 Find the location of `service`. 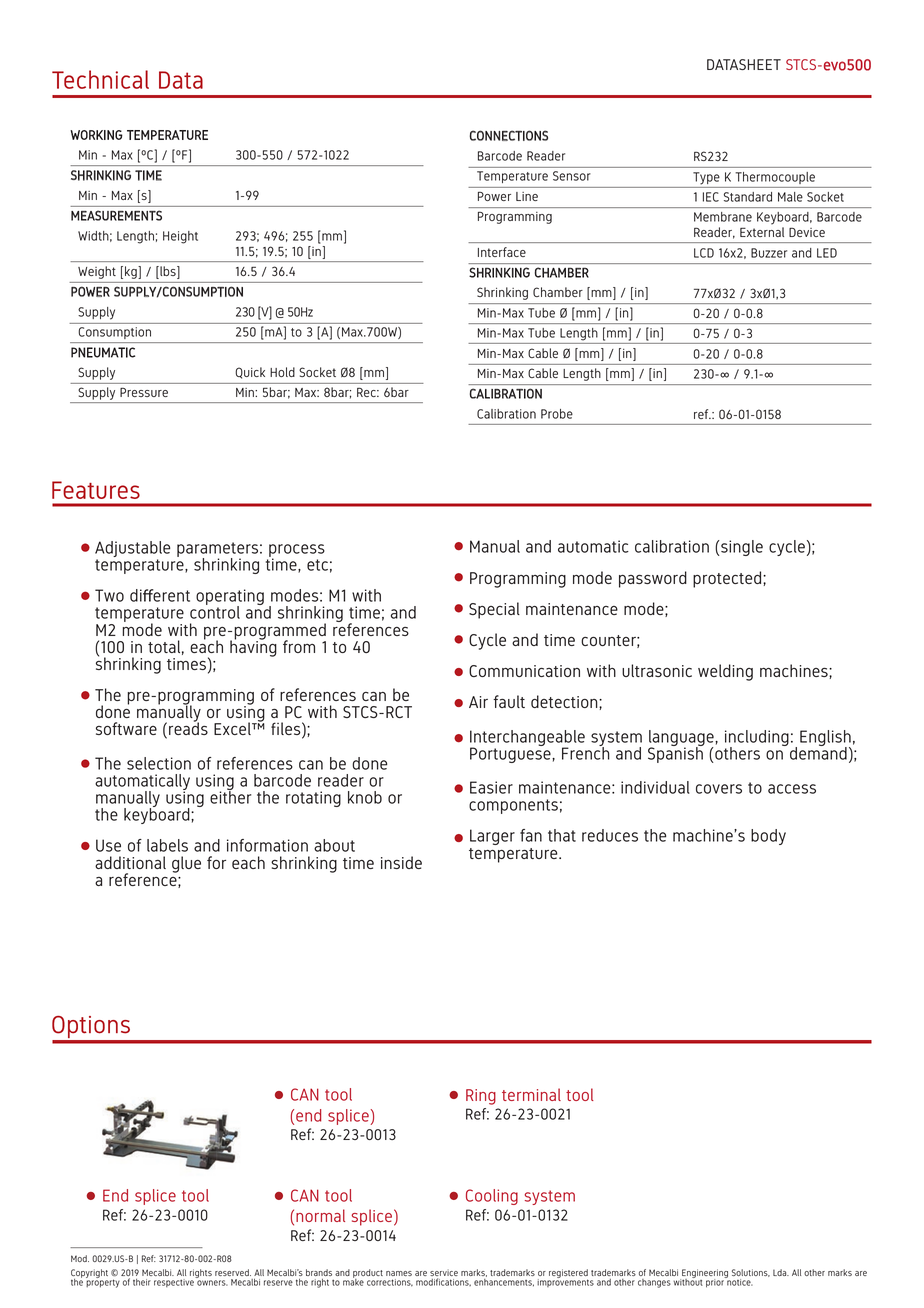

service is located at coordinates (444, 1274).
